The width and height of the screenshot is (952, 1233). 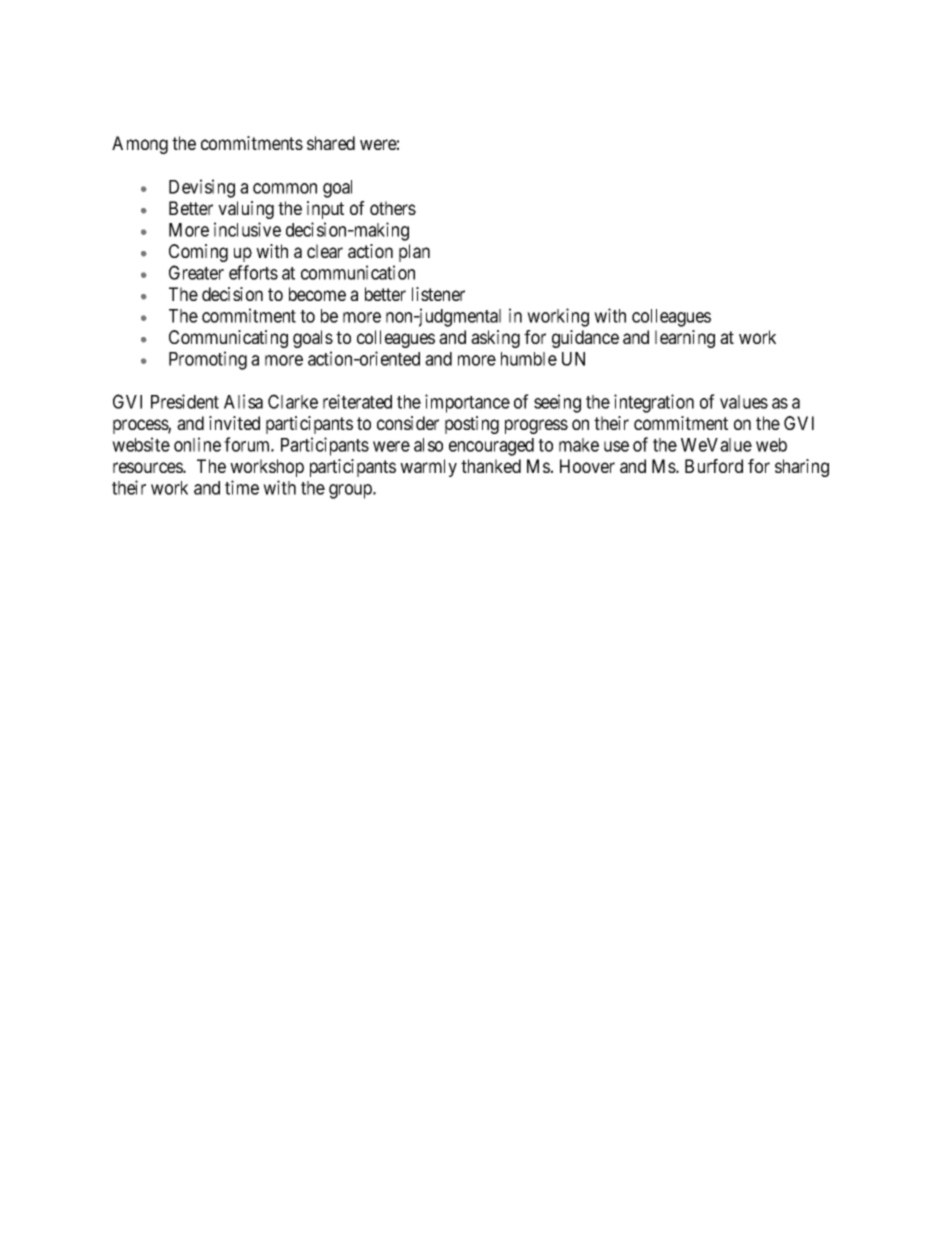 What do you see at coordinates (140, 145) in the screenshot?
I see `Among` at bounding box center [140, 145].
